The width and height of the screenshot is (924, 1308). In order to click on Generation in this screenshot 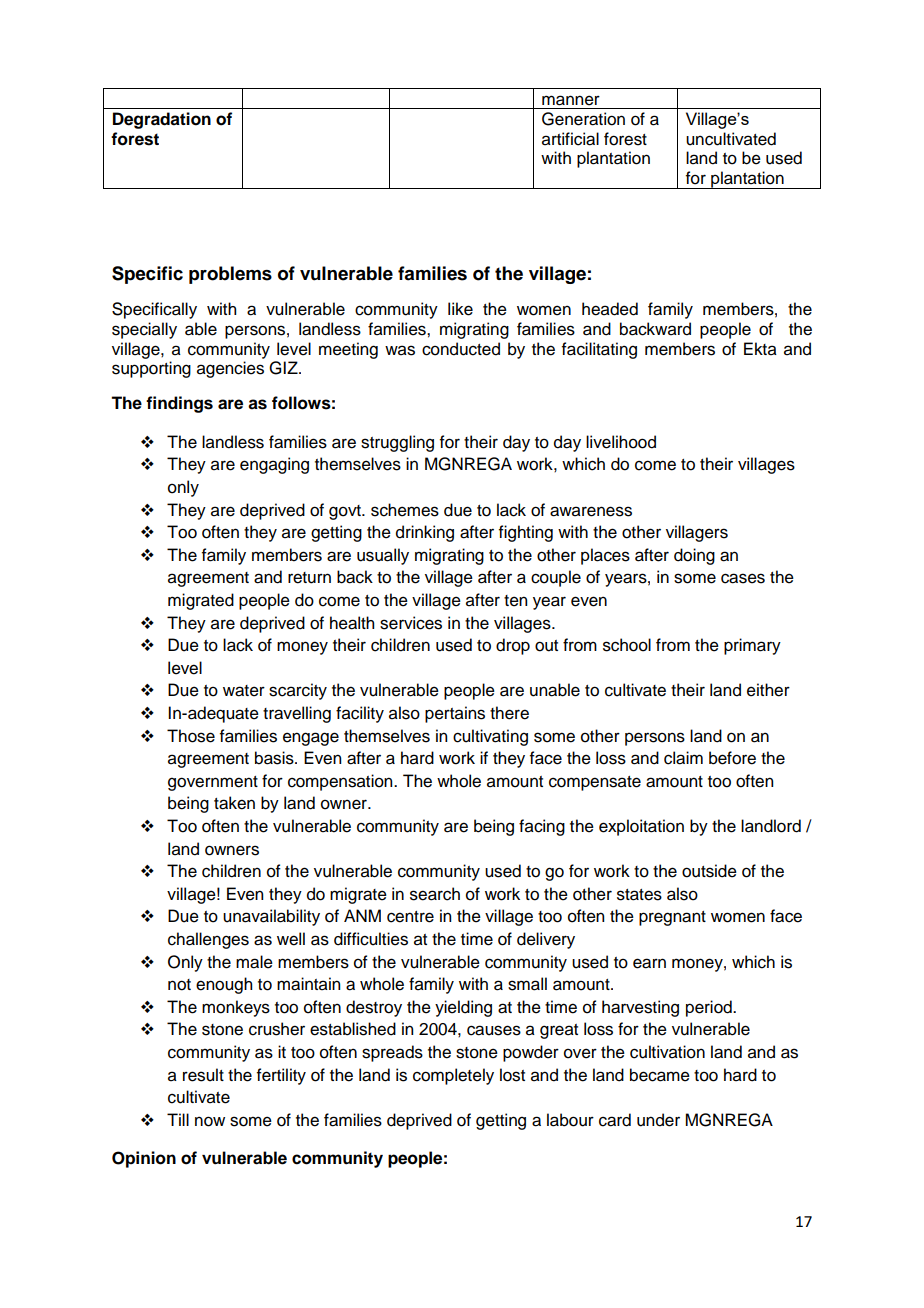, I will do `click(583, 119)`.
